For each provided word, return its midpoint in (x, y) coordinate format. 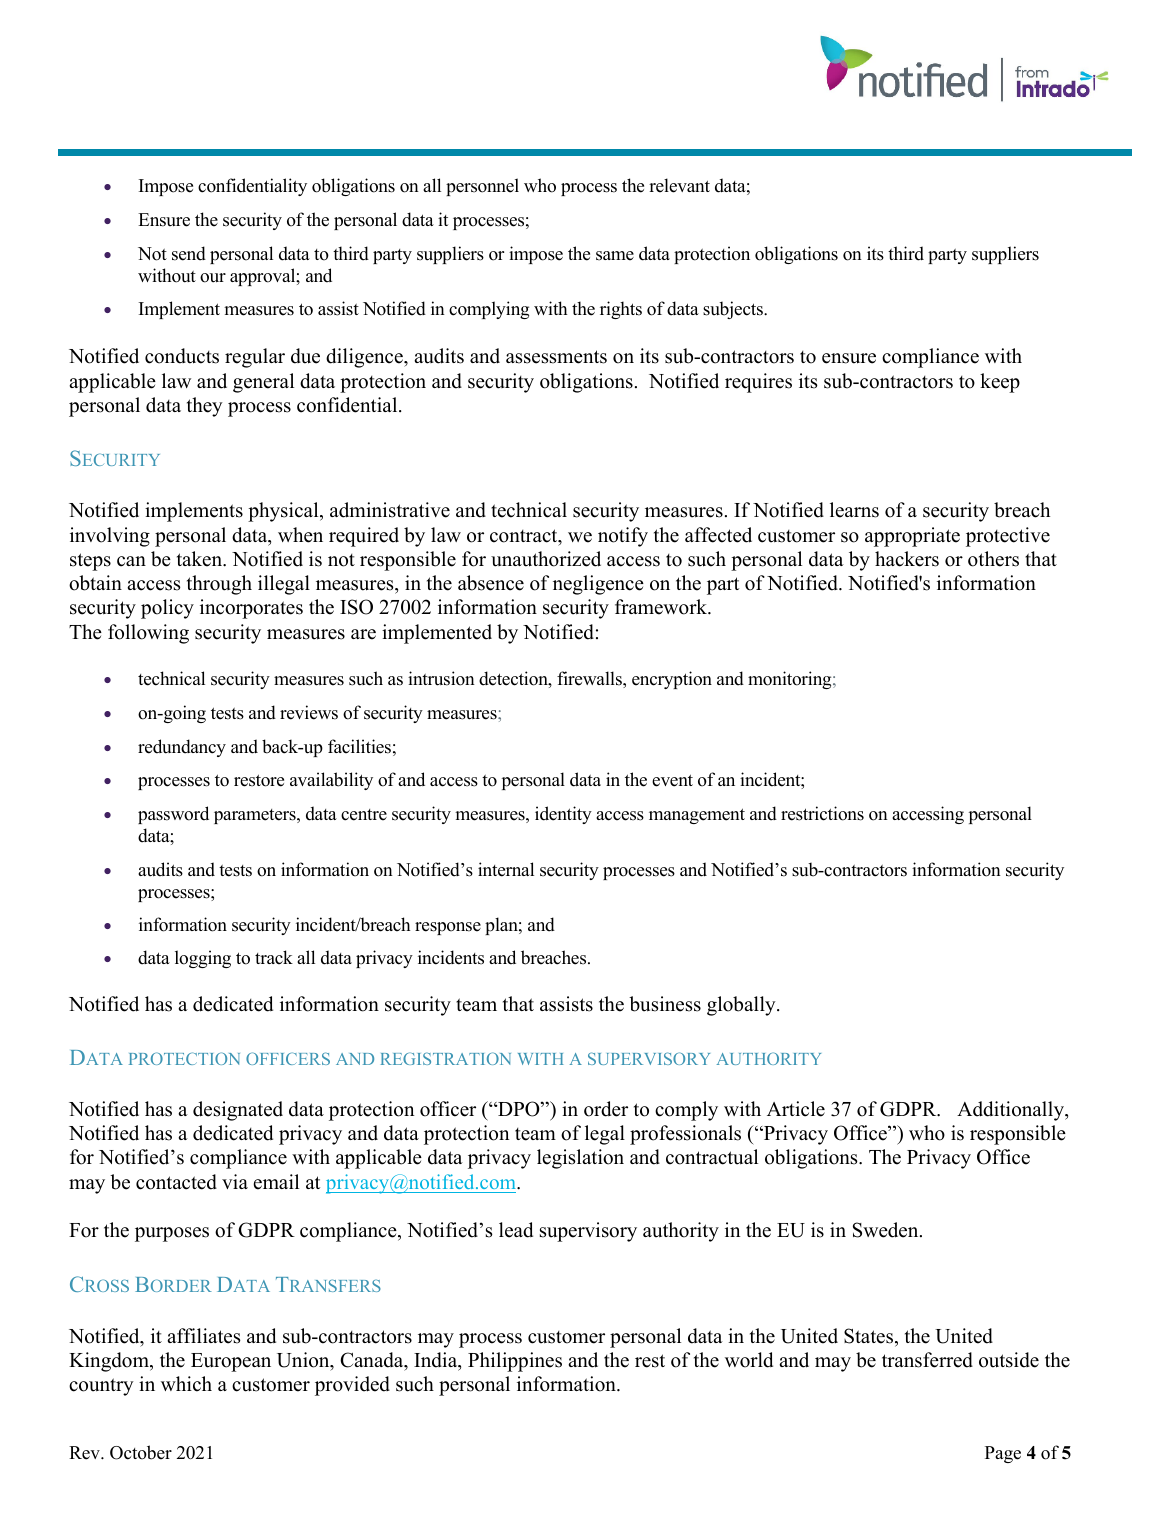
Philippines (515, 1362)
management (697, 816)
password (173, 815)
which (186, 1384)
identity (563, 815)
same (615, 256)
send (189, 253)
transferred (927, 1360)
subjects (734, 310)
